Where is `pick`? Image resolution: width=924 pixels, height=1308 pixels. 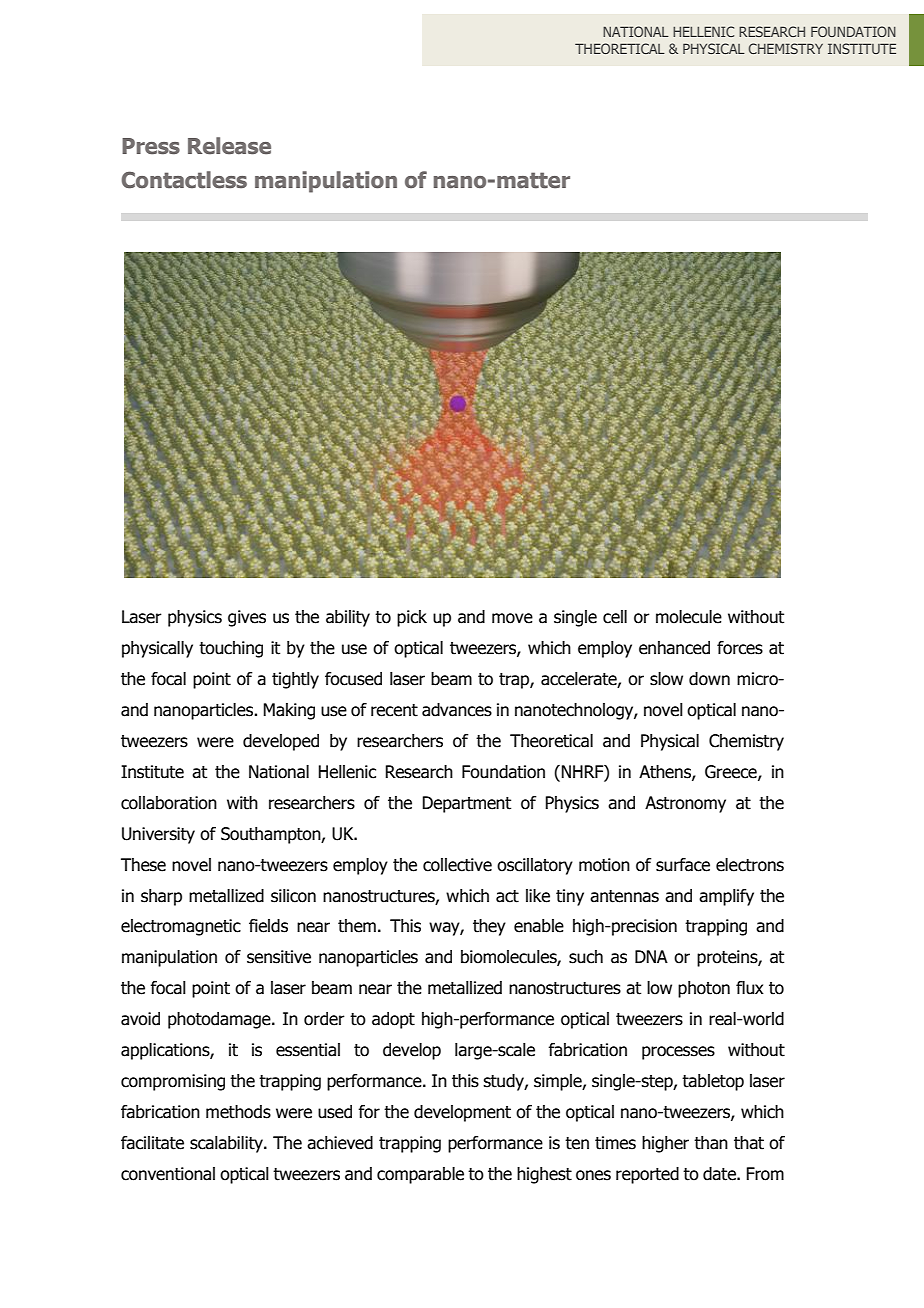
pick is located at coordinates (412, 618).
